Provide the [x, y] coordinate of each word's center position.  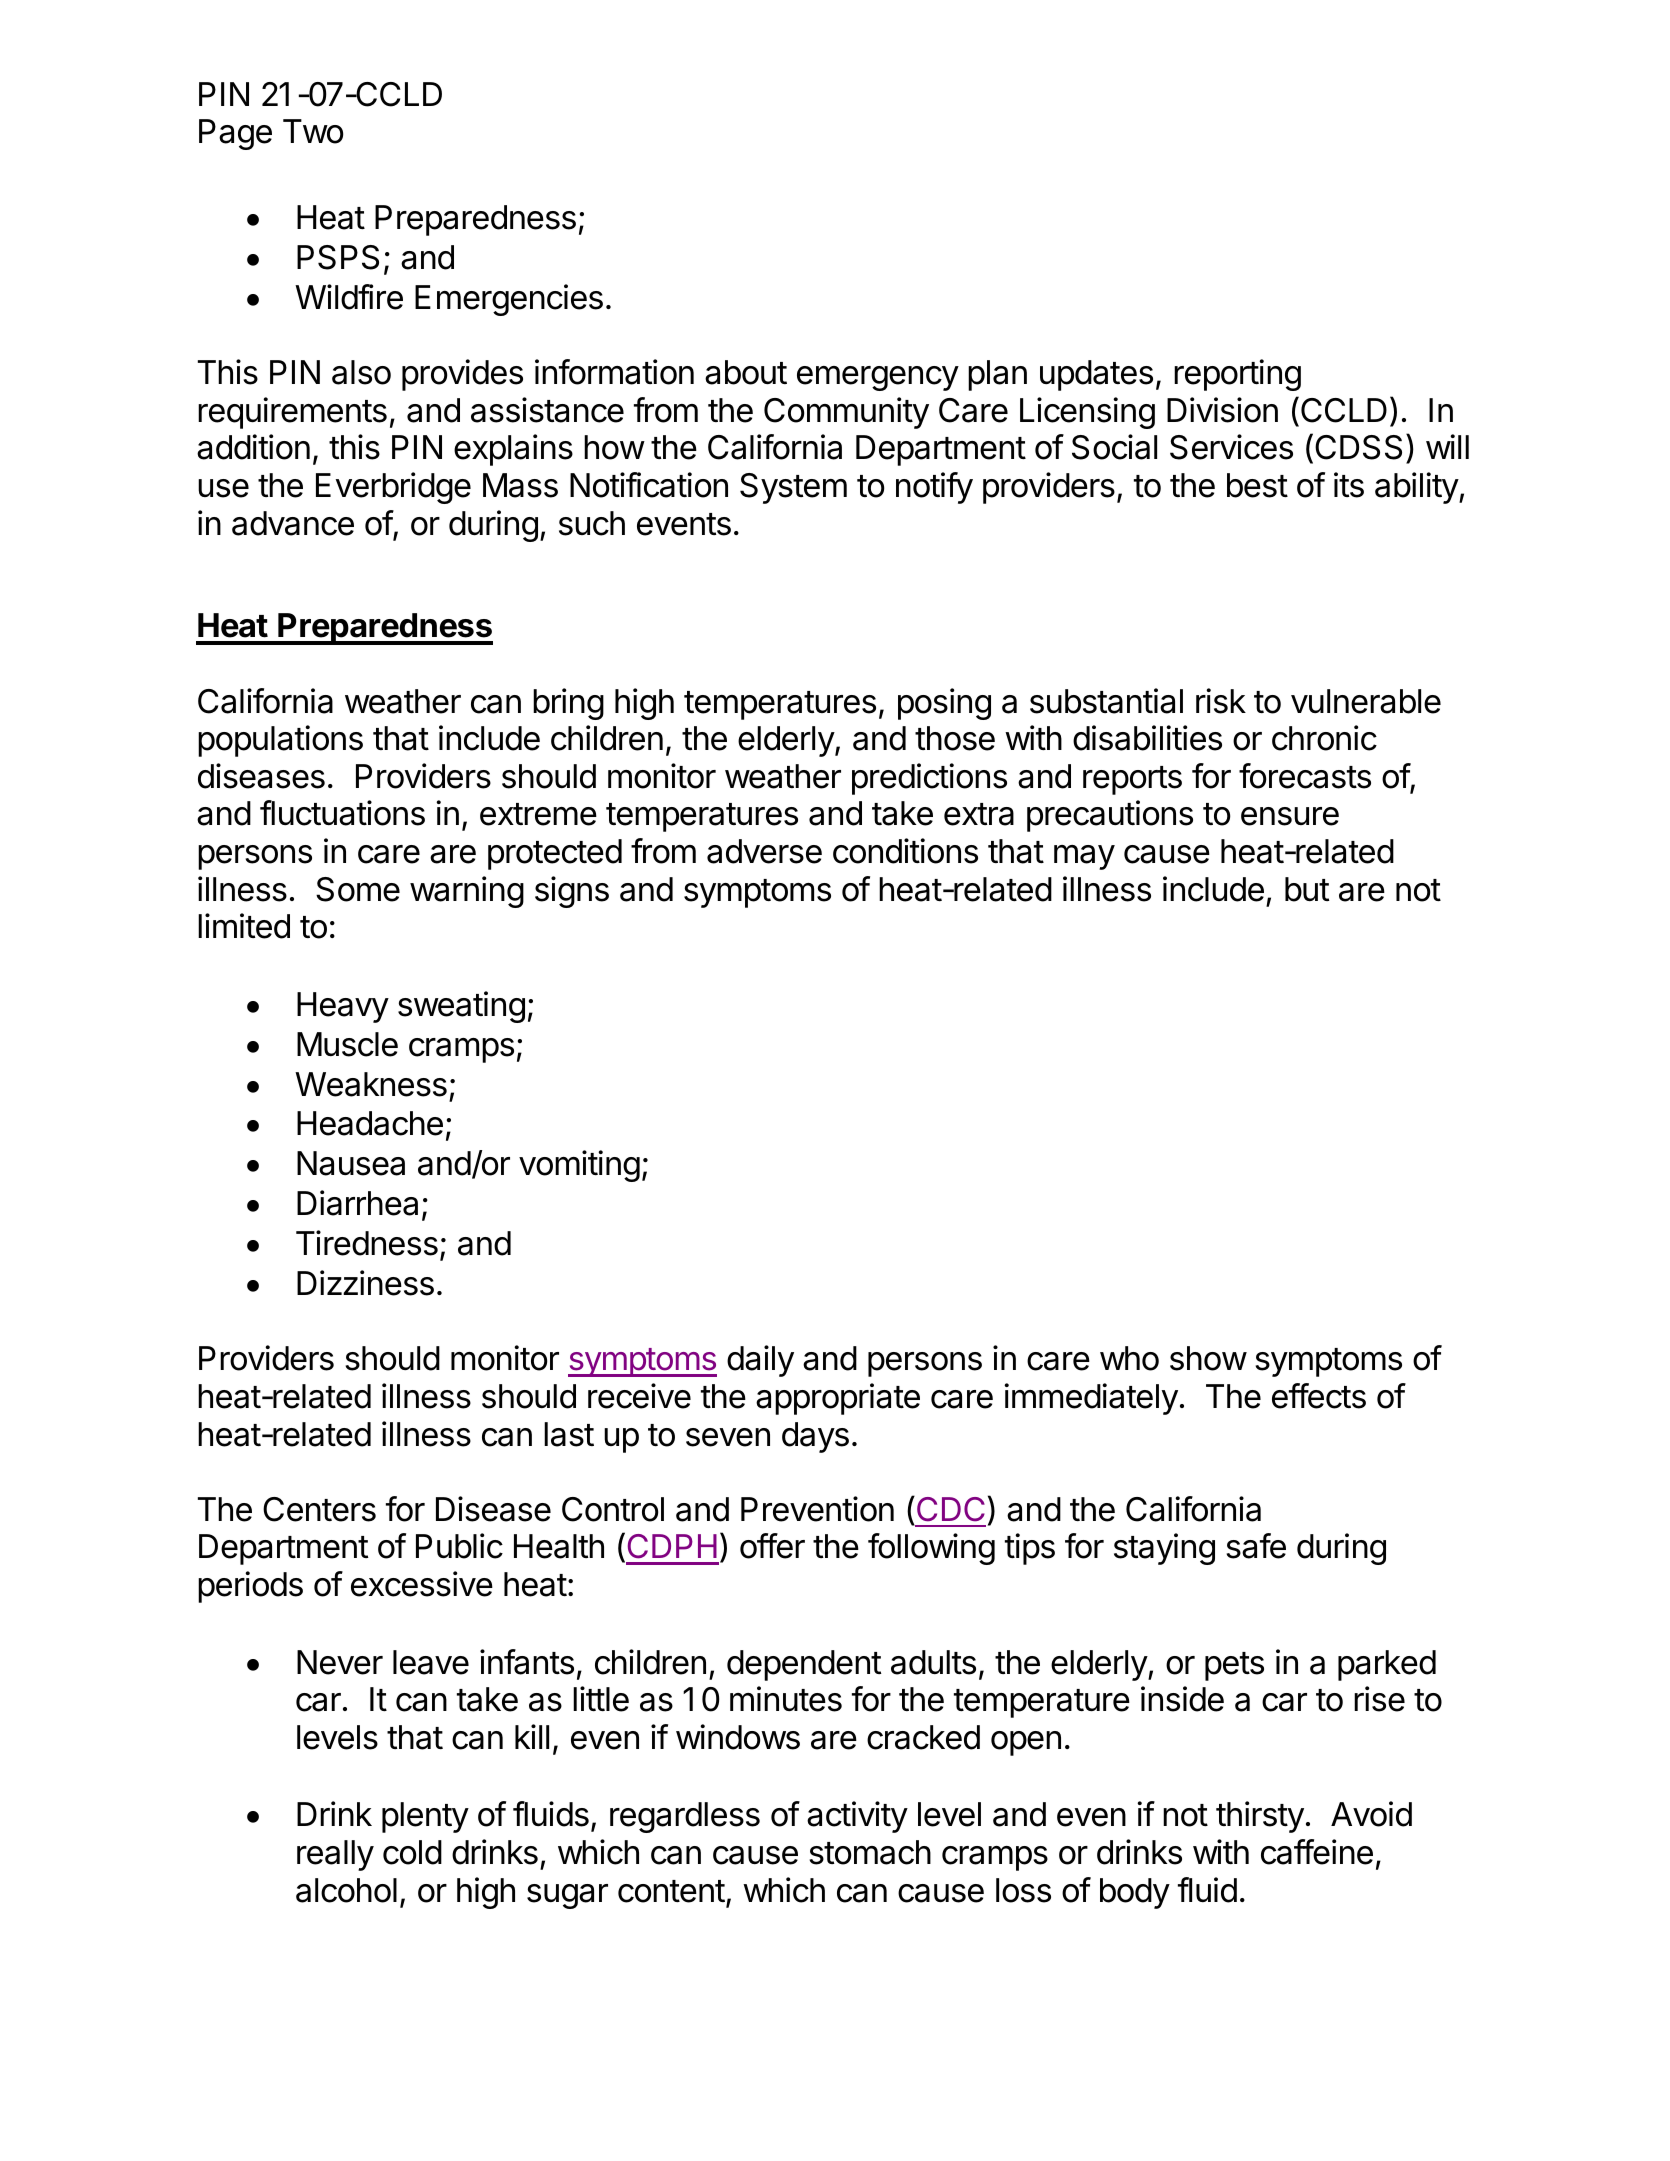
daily [760, 1361]
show [1208, 1358]
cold [412, 1852]
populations [280, 741]
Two [313, 131]
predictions [929, 779]
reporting [1237, 375]
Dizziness [365, 1283]
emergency [878, 378]
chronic [1324, 738]
